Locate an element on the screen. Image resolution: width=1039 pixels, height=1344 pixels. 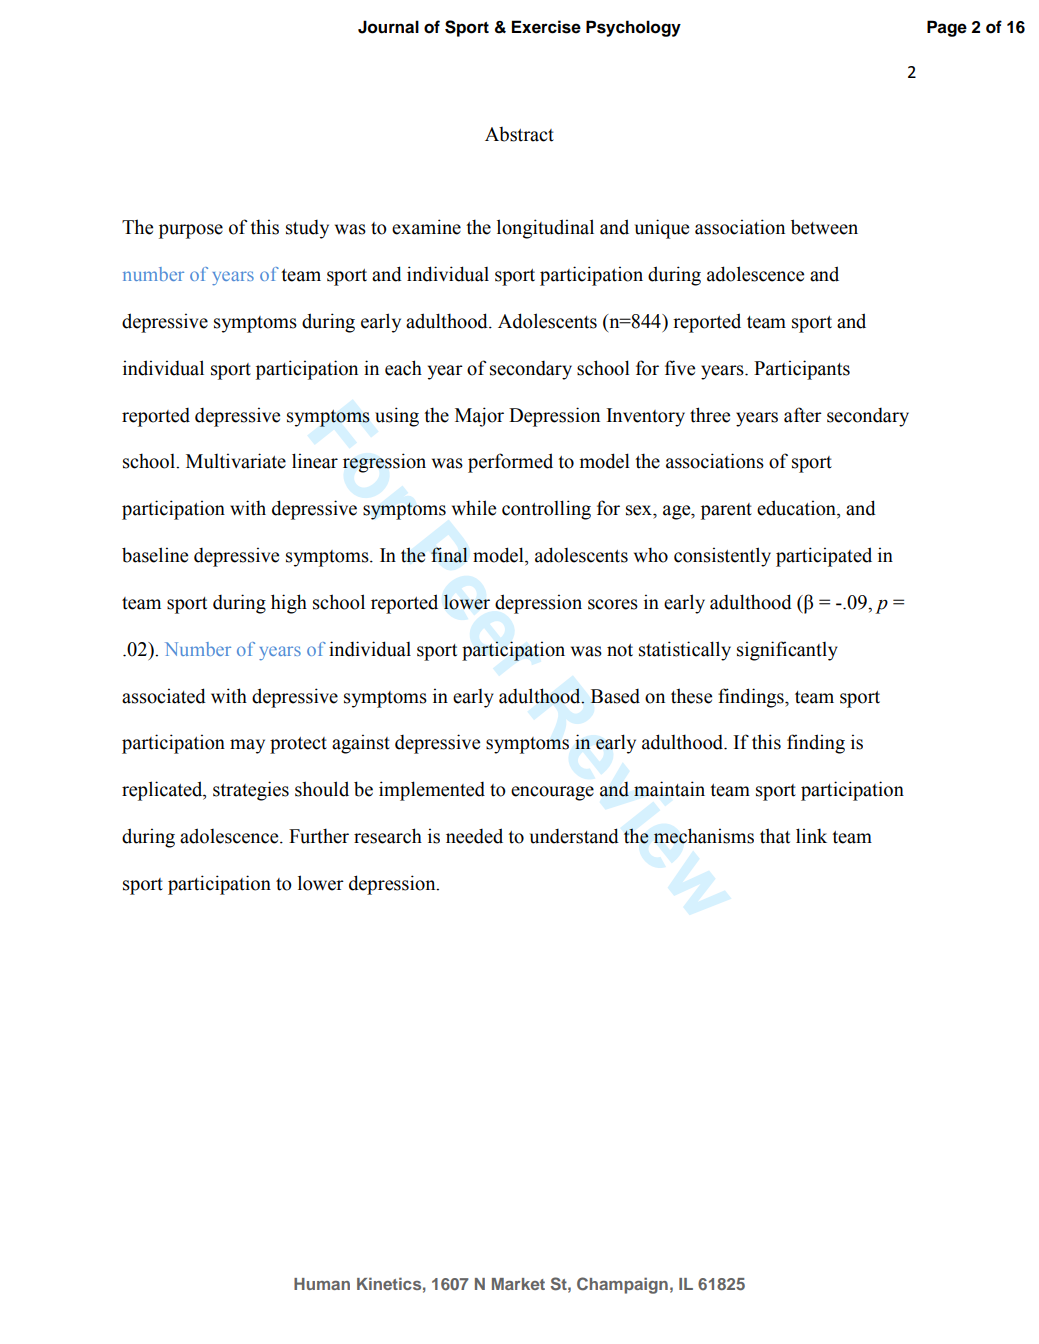
after is located at coordinates (803, 415).
